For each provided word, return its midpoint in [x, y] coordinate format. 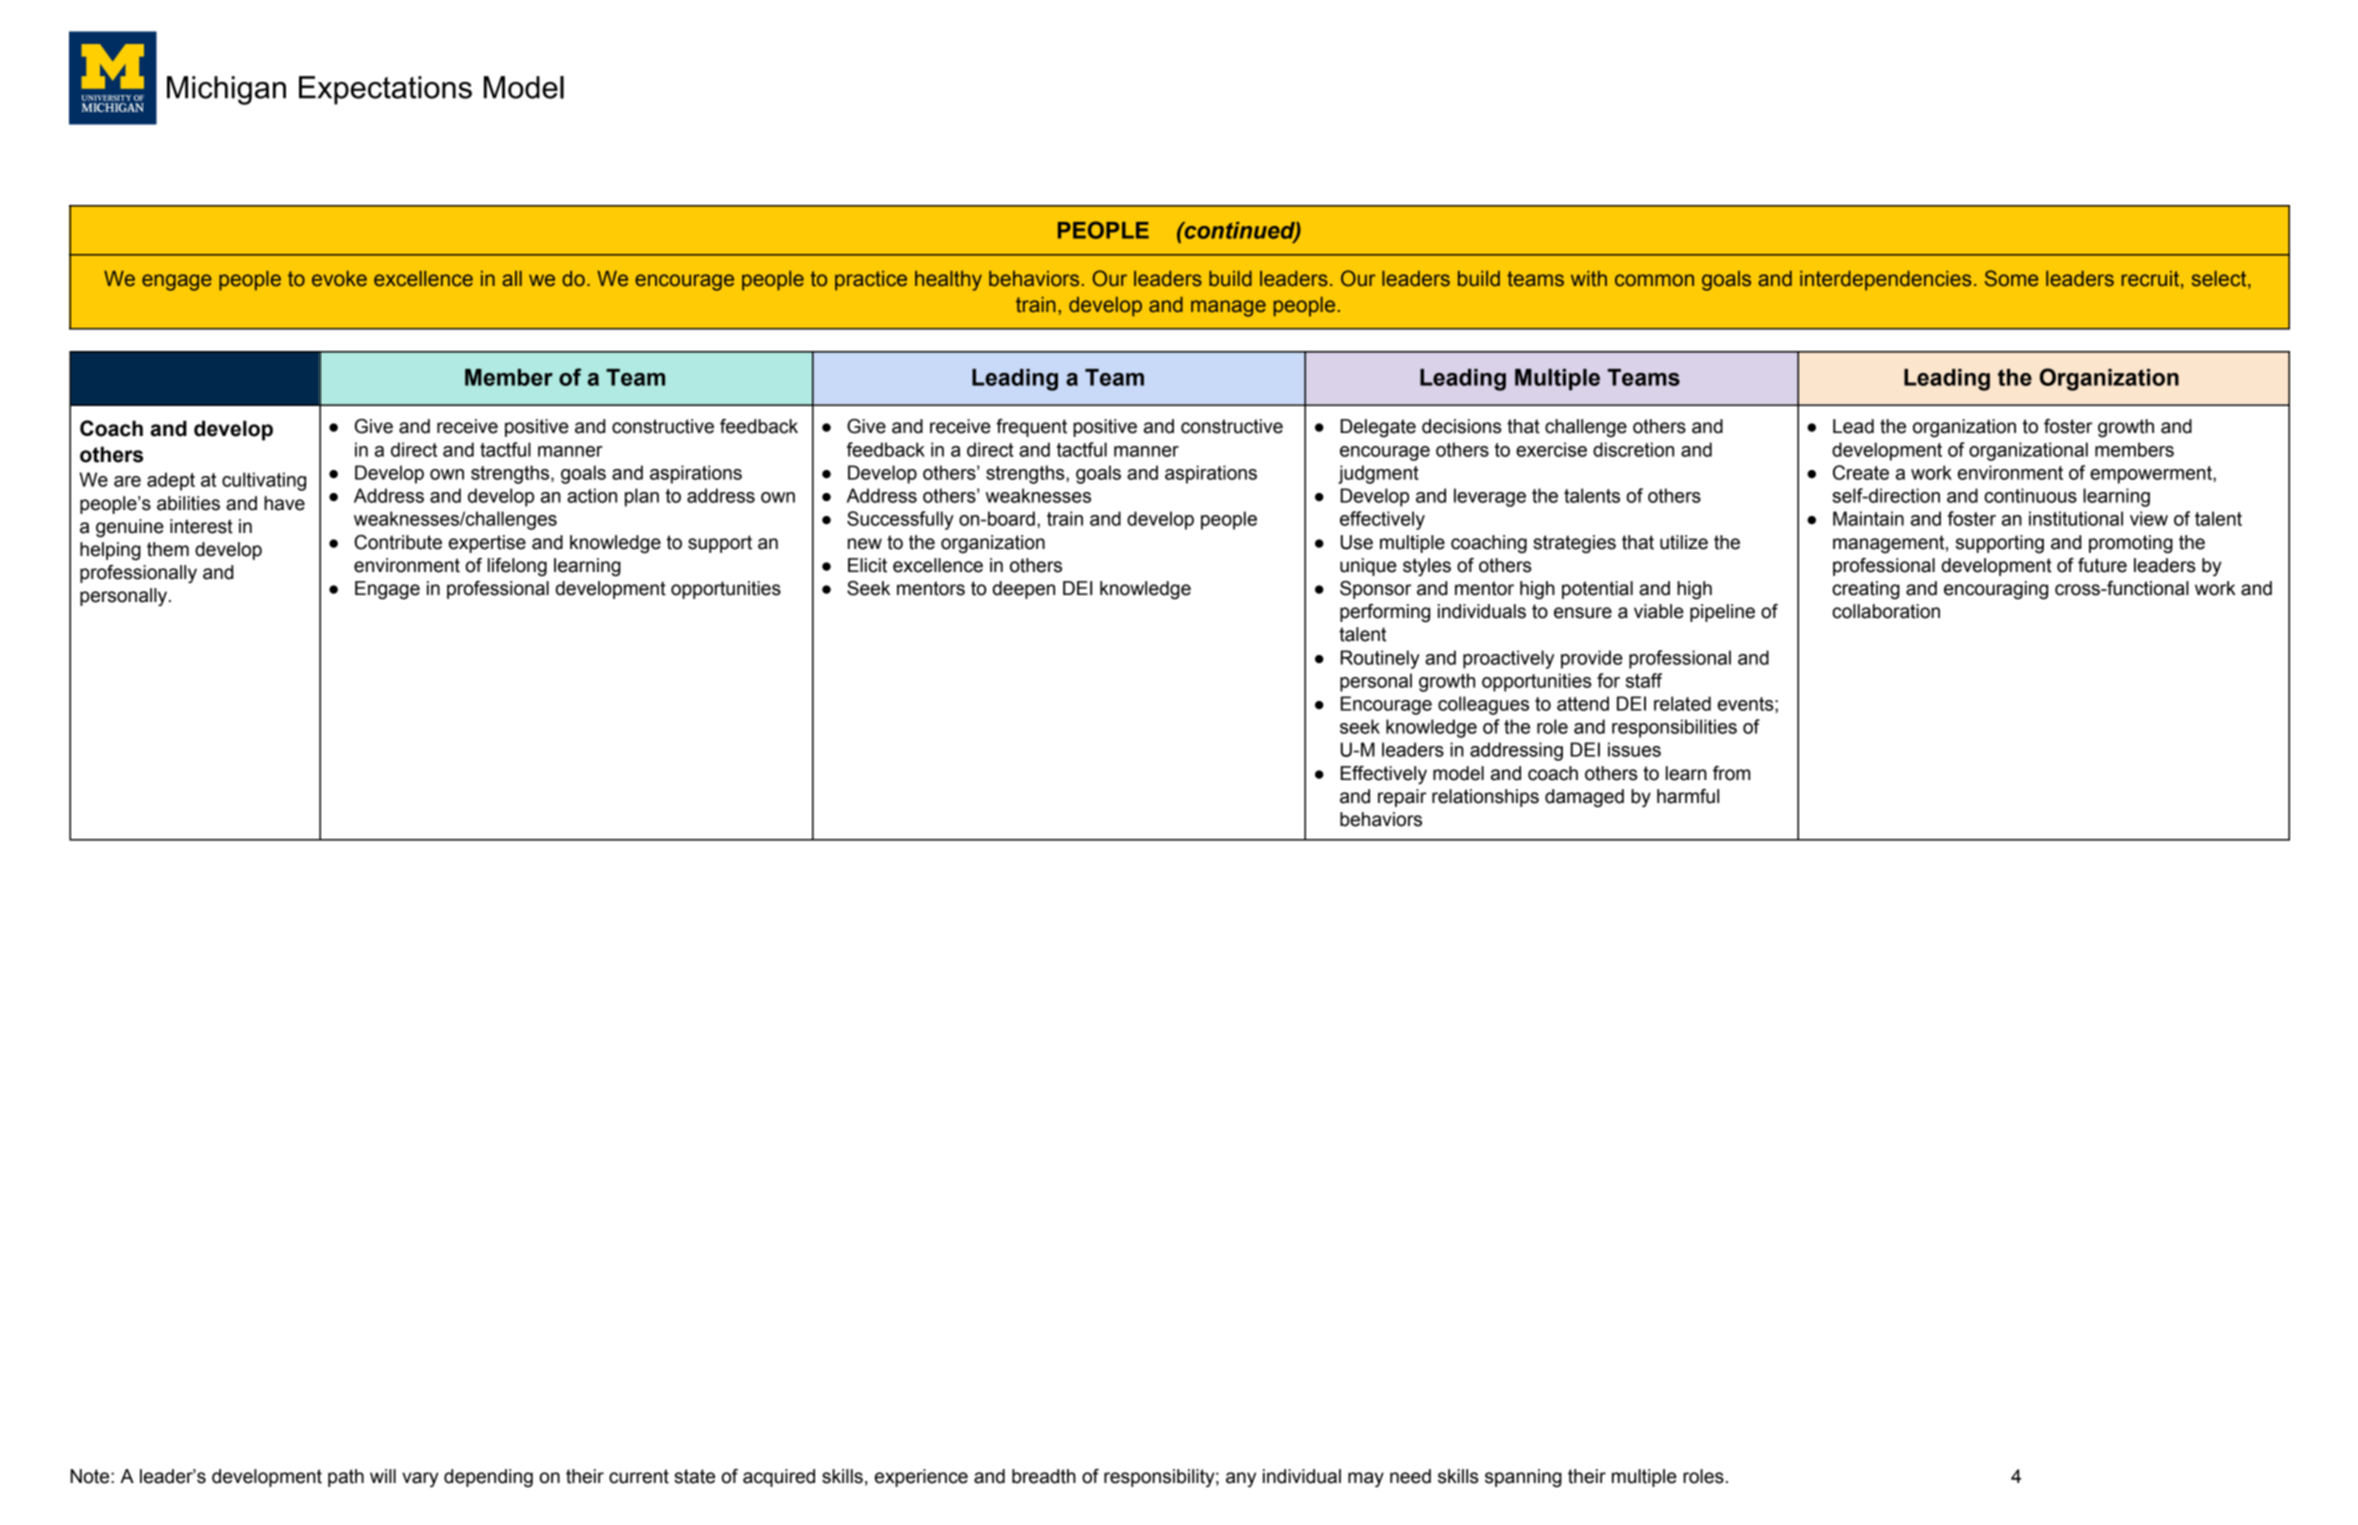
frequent [1031, 428]
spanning [1523, 1478]
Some [2011, 278]
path [346, 1478]
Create [1861, 472]
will [383, 1476]
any [1241, 1479]
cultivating [264, 481]
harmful [1688, 796]
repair [1402, 798]
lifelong [517, 567]
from [1731, 773]
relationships [1485, 798]
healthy [948, 281]
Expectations [385, 90]
